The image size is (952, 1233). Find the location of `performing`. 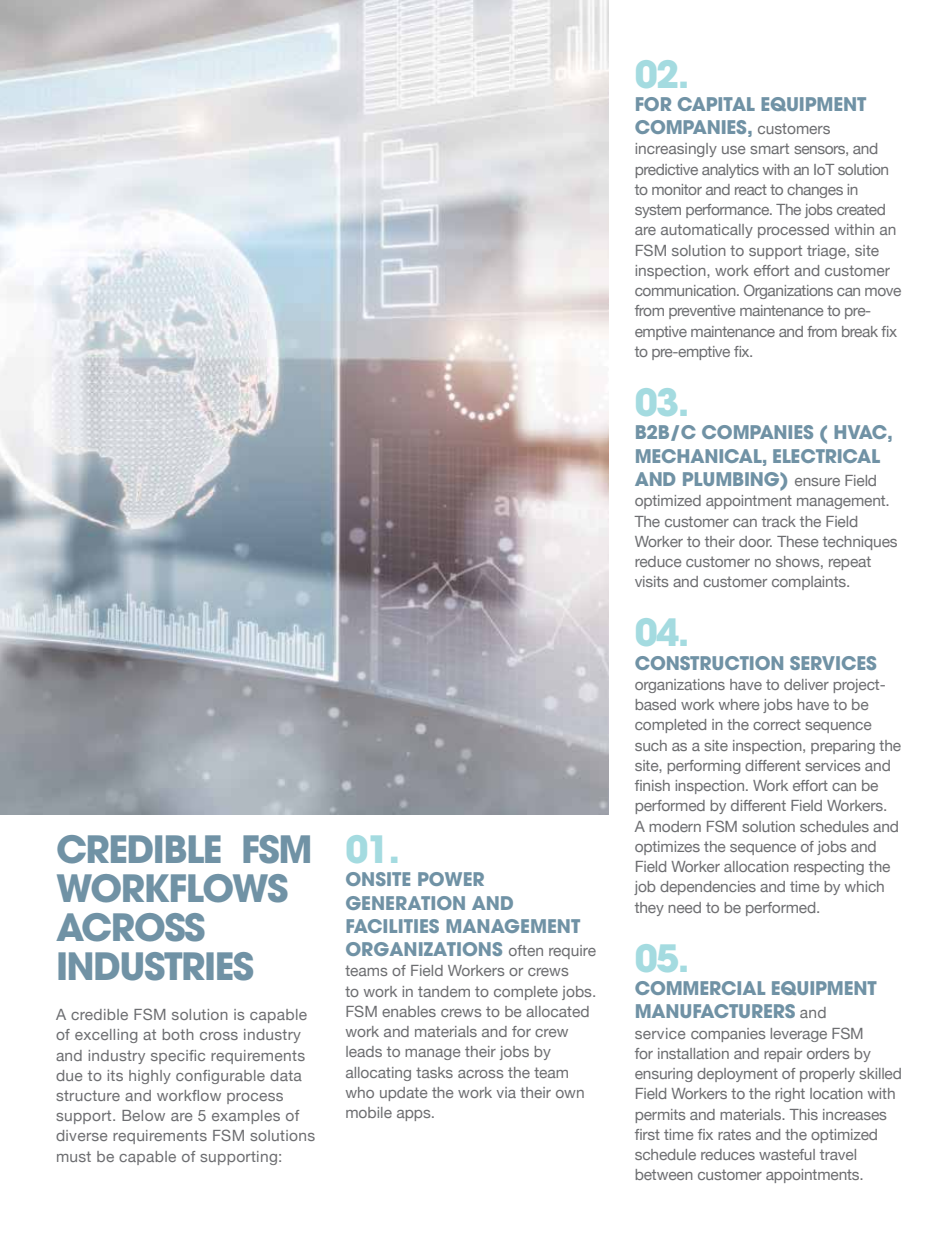

performing is located at coordinates (704, 767).
